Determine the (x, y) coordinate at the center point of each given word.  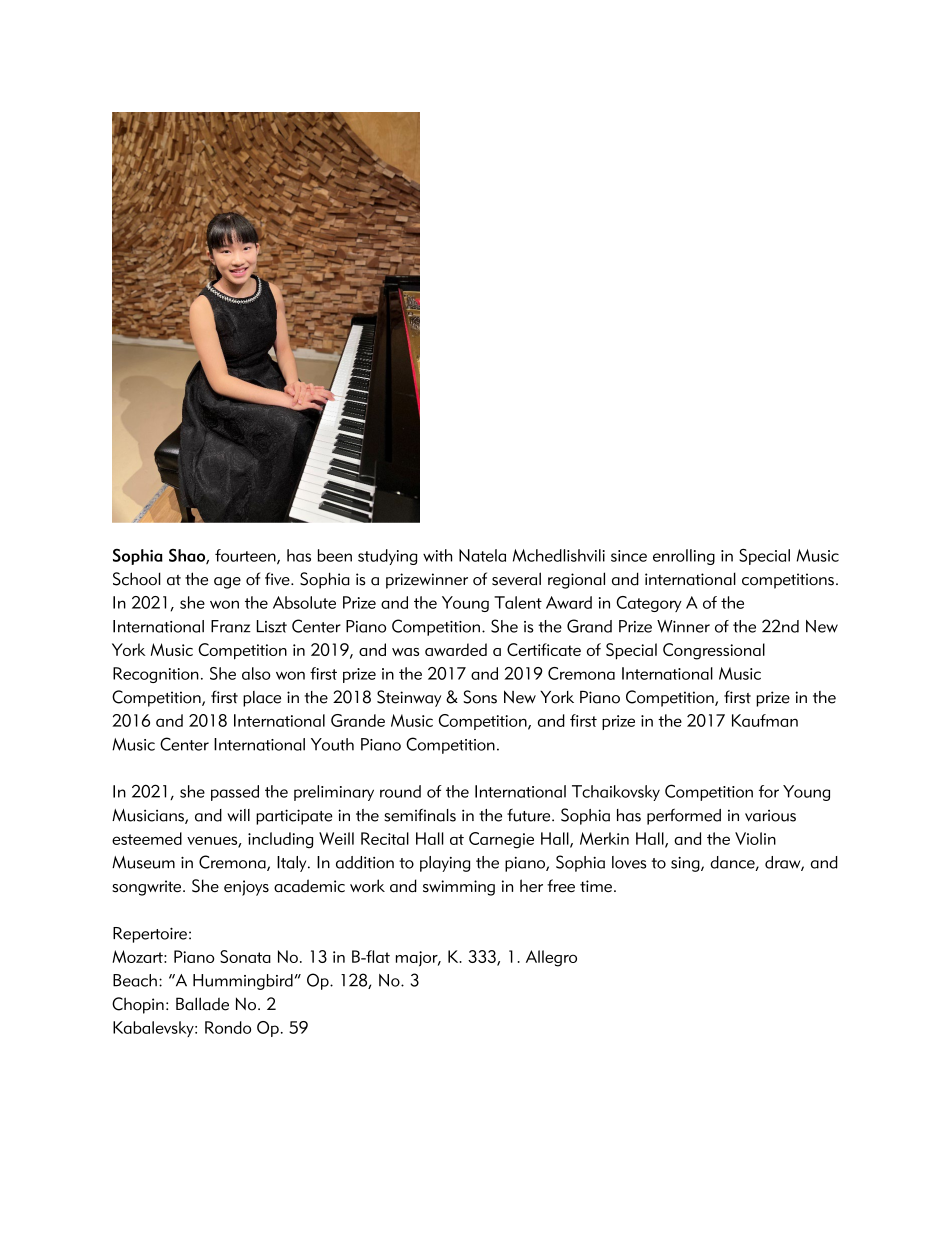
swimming (459, 888)
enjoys (246, 888)
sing (686, 864)
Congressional (714, 651)
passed (235, 793)
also (256, 673)
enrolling (684, 557)
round (400, 791)
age (227, 583)
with (437, 555)
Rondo (228, 1027)
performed (684, 816)
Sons (480, 697)
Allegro (551, 958)
